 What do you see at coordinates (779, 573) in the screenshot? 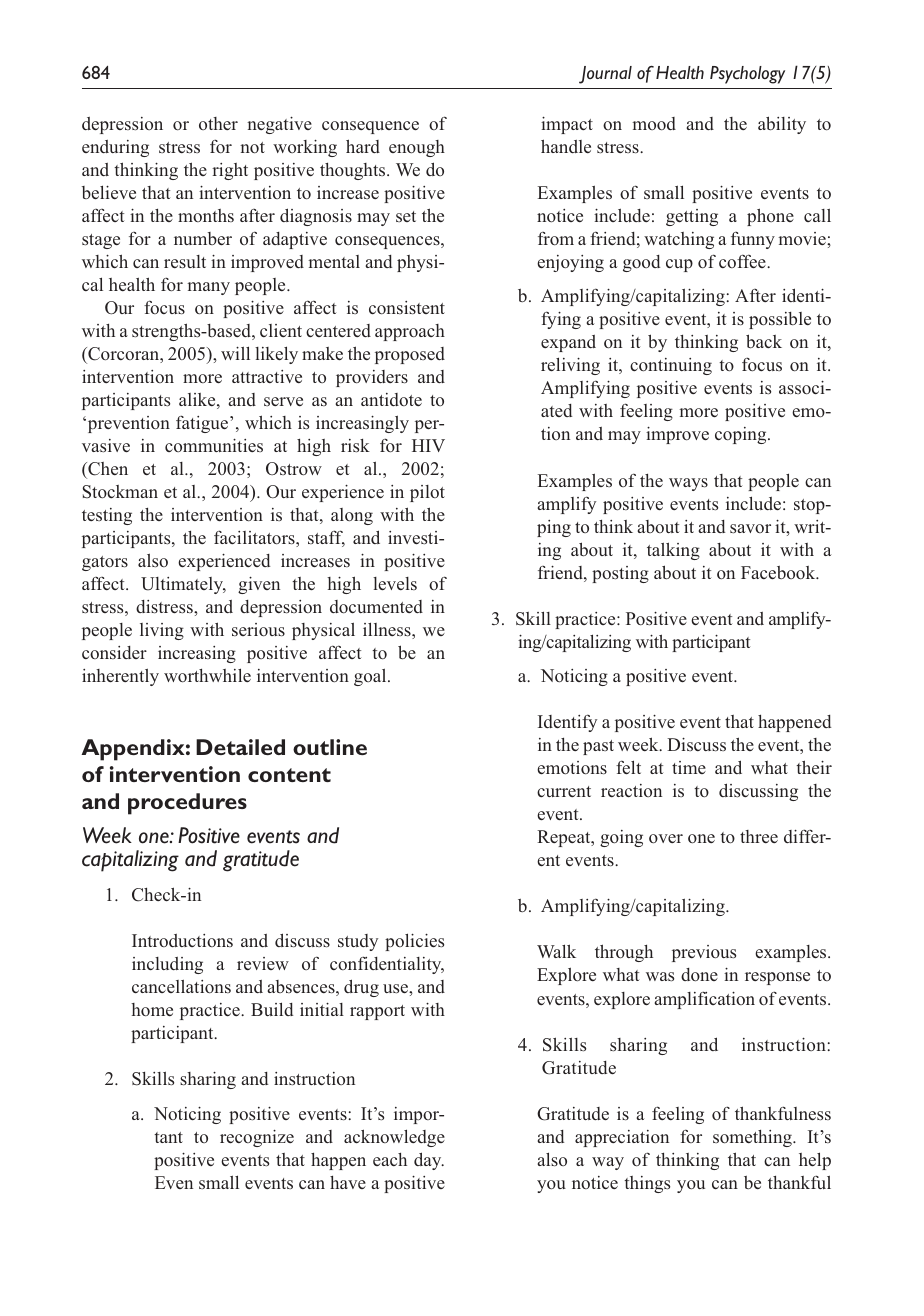
I see `Facebook` at bounding box center [779, 573].
